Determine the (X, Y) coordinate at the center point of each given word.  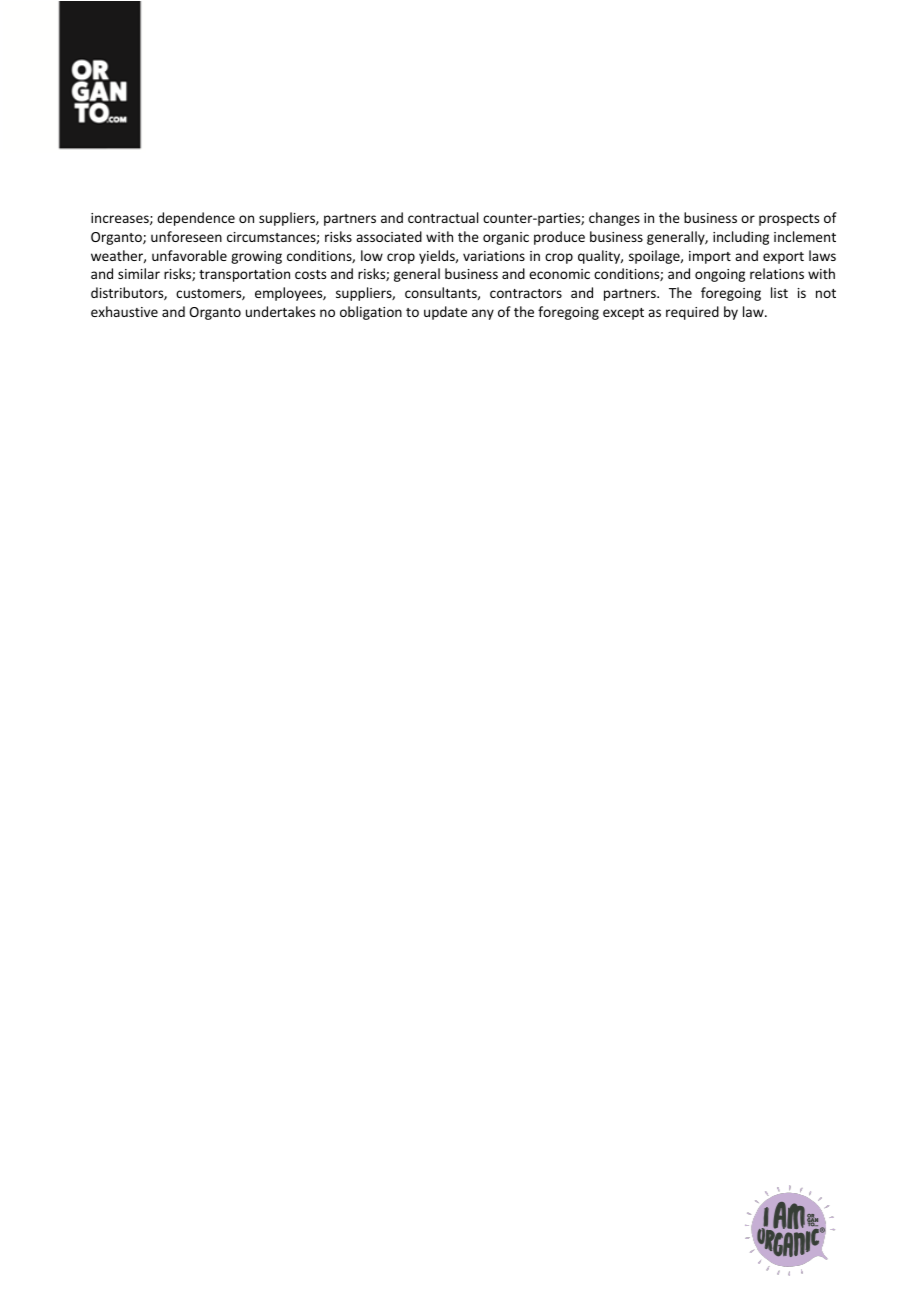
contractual (443, 217)
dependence (196, 219)
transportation (244, 275)
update (445, 313)
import (710, 257)
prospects (789, 220)
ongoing (720, 275)
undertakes (280, 311)
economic (559, 274)
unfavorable (189, 255)
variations (494, 256)
